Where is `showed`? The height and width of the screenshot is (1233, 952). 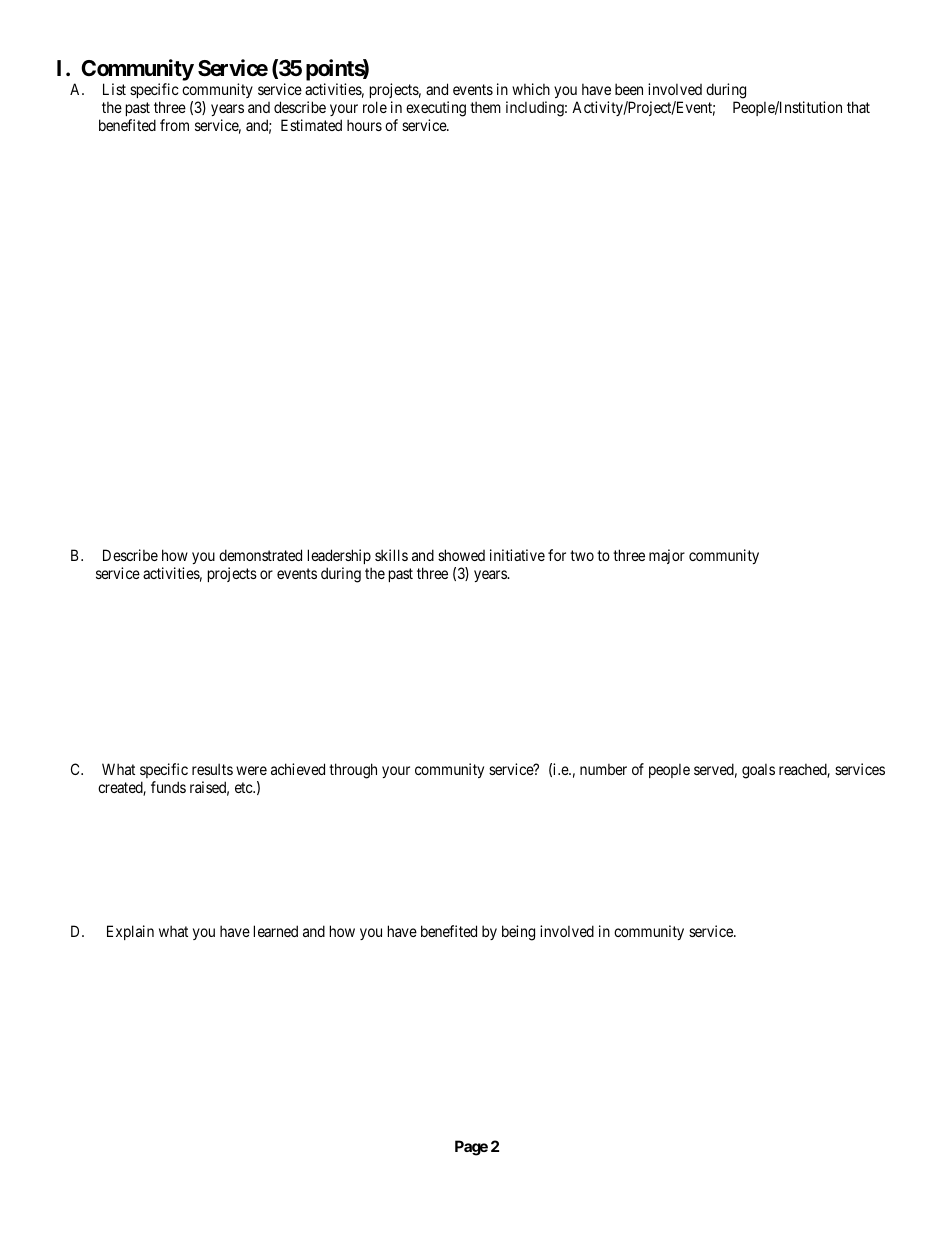
showed is located at coordinates (461, 555).
